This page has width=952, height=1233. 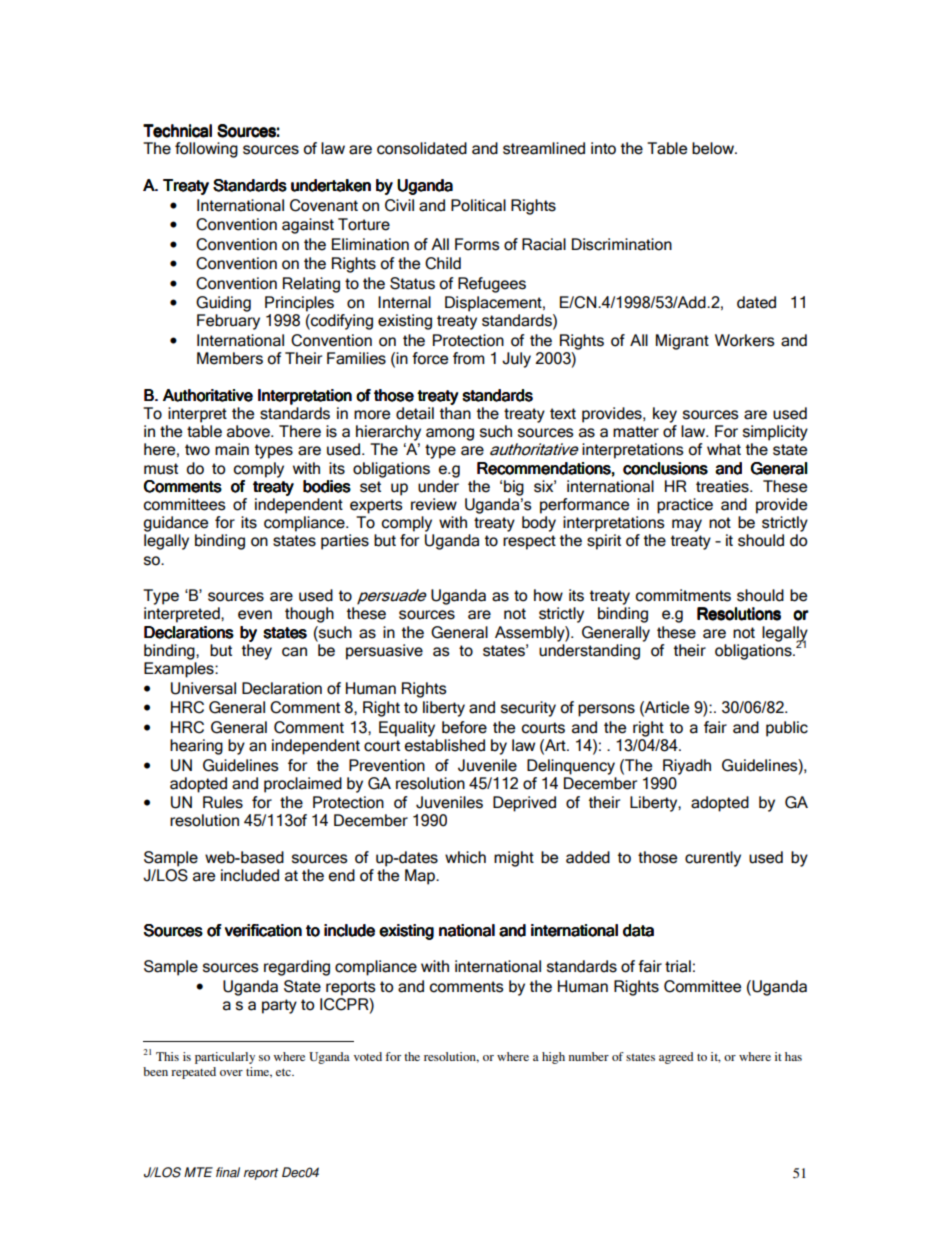 What do you see at coordinates (228, 1172) in the page?
I see `final` at bounding box center [228, 1172].
